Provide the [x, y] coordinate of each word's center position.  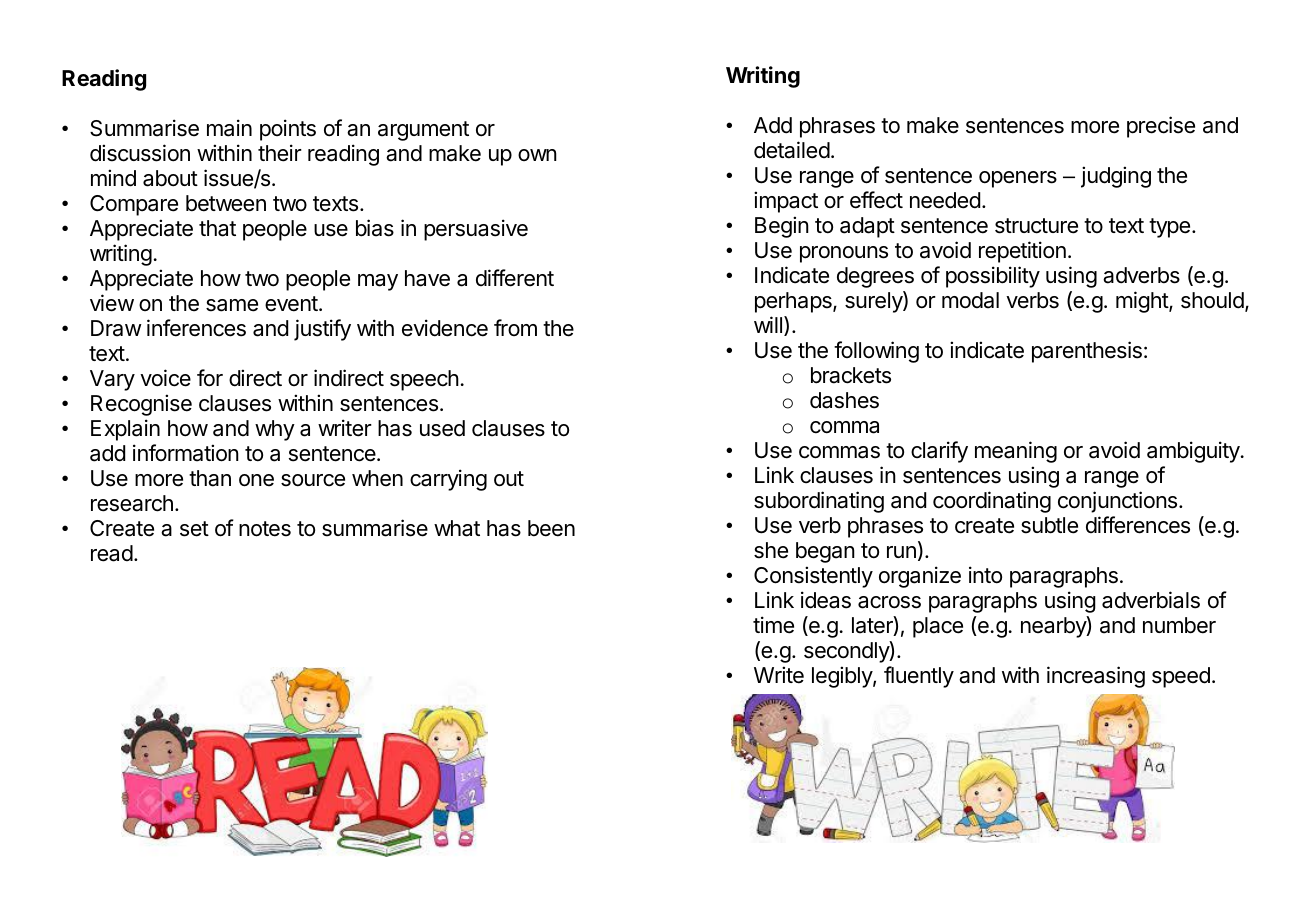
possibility [993, 277]
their [280, 153]
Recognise [141, 405]
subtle [1049, 525]
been [551, 528]
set [194, 529]
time [773, 625]
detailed [792, 150]
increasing [1096, 677]
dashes [844, 400]
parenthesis [1087, 352]
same [232, 305]
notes [265, 529]
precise [1161, 127]
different [515, 278]
